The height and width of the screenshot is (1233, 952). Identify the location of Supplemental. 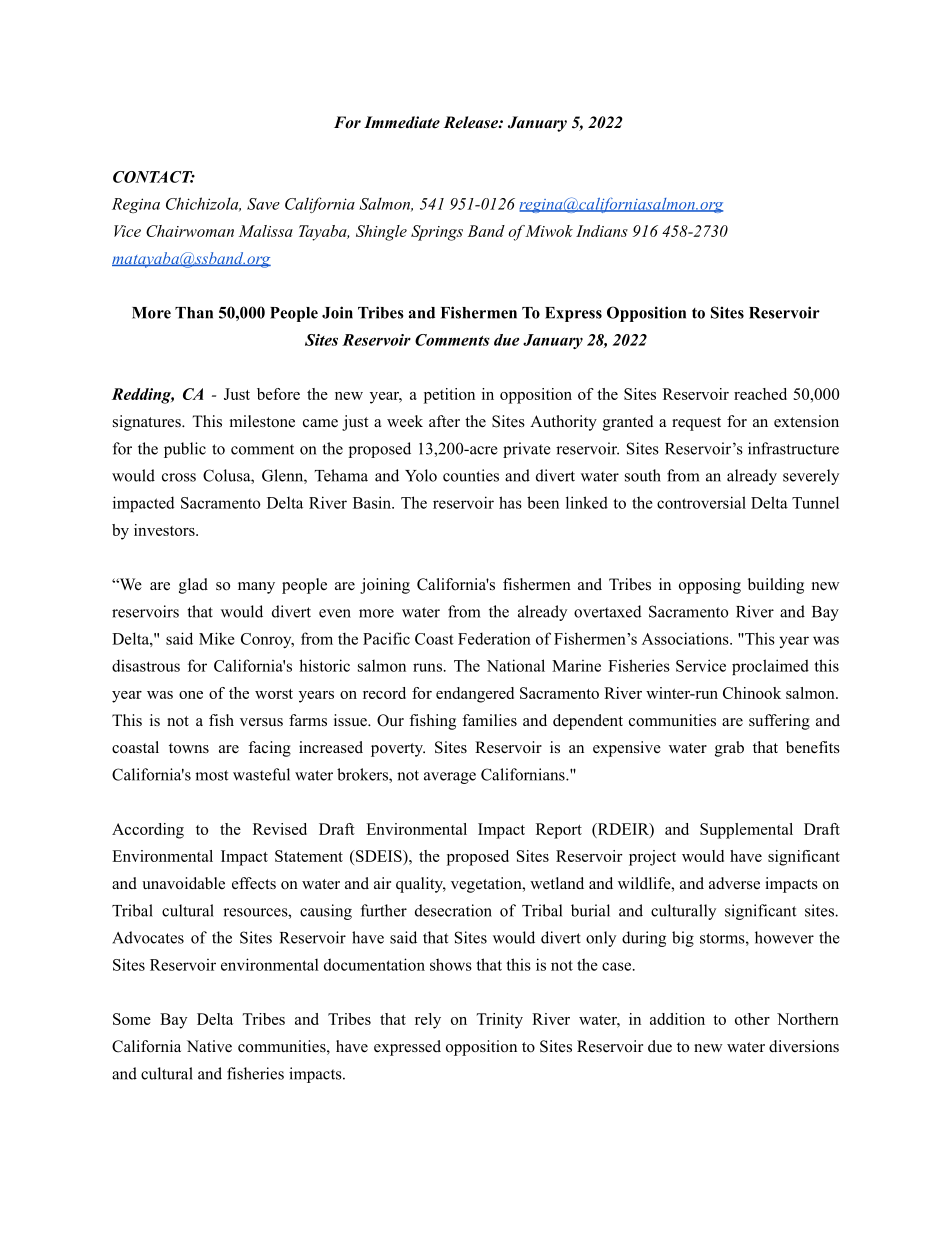
(746, 831).
